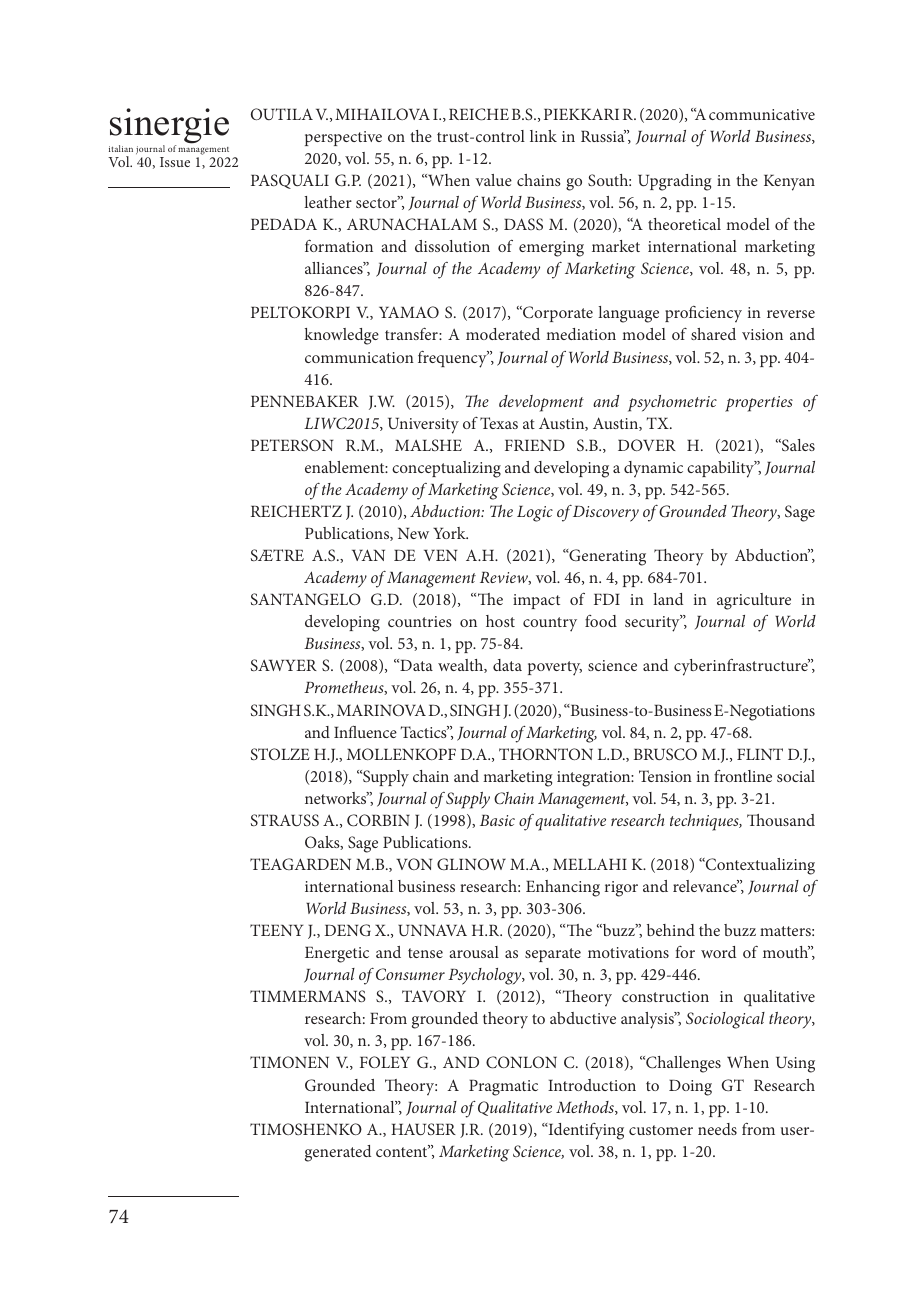 This screenshot has width=924, height=1305. I want to click on Doing, so click(690, 1088).
